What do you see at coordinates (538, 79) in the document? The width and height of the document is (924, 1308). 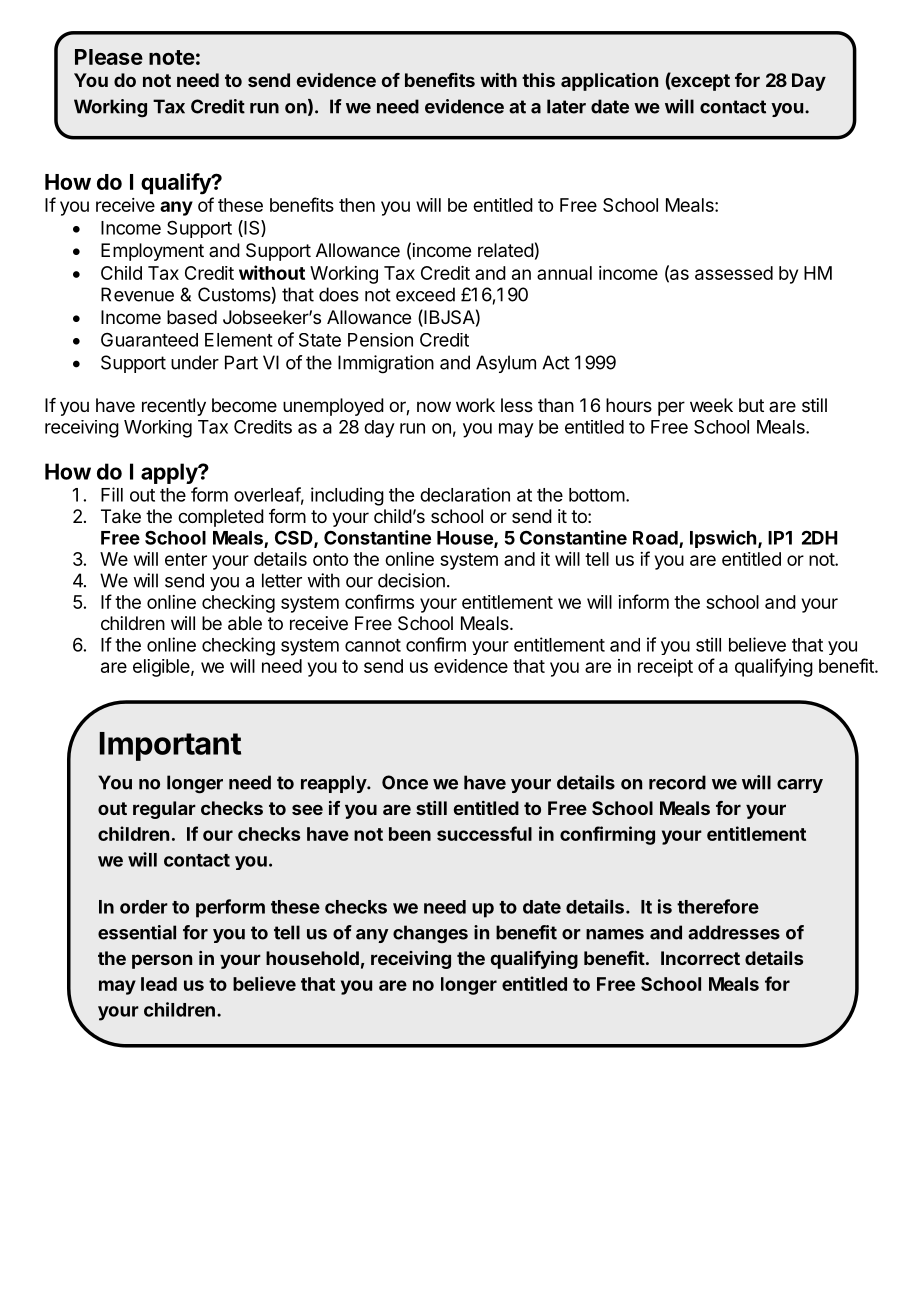 I see `this` at bounding box center [538, 79].
